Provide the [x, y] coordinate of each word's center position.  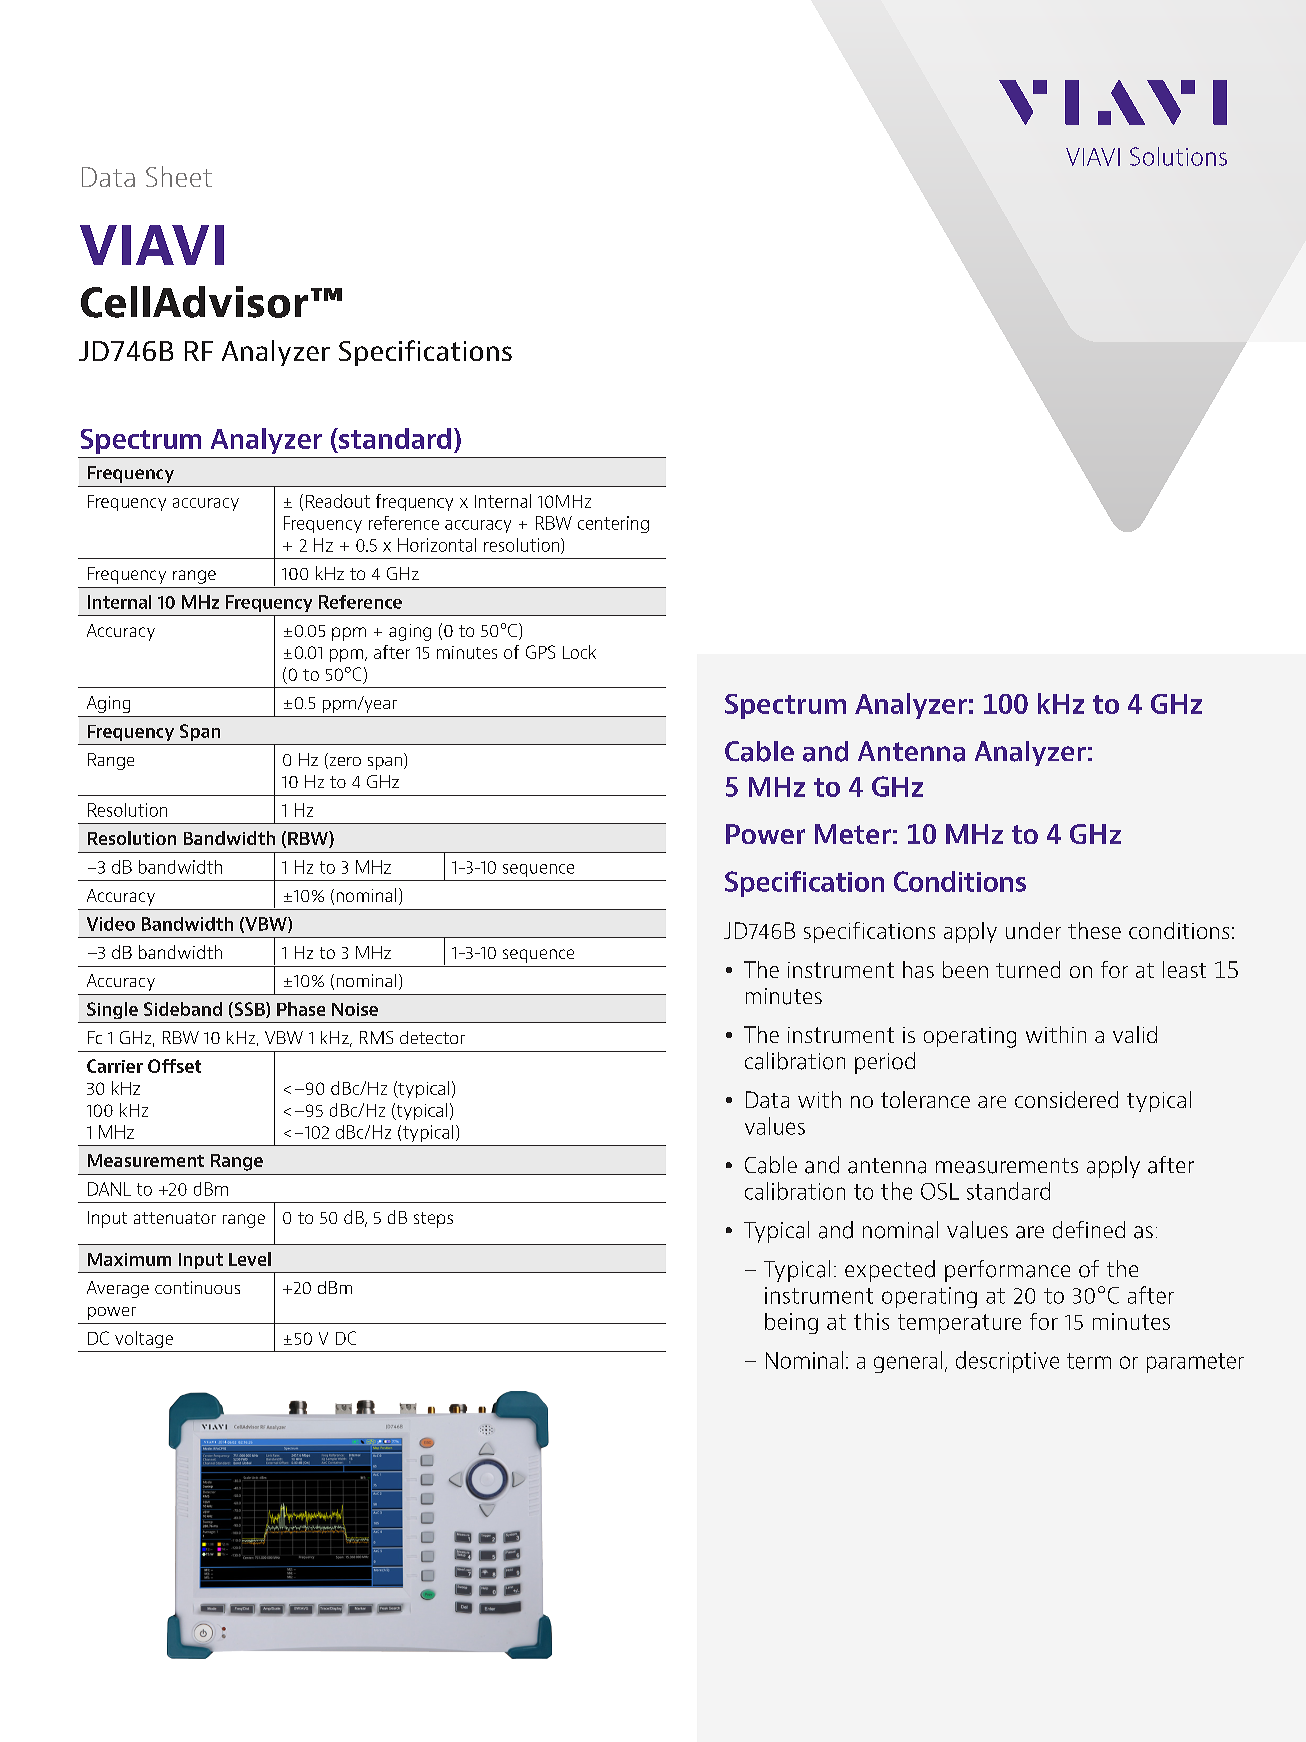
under [1033, 930]
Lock [579, 652]
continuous [197, 1287]
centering [613, 524]
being [791, 1323]
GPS [540, 652]
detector [432, 1037]
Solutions [1178, 156]
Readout [338, 501]
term [1089, 1361]
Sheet [179, 176]
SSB [249, 1010]
